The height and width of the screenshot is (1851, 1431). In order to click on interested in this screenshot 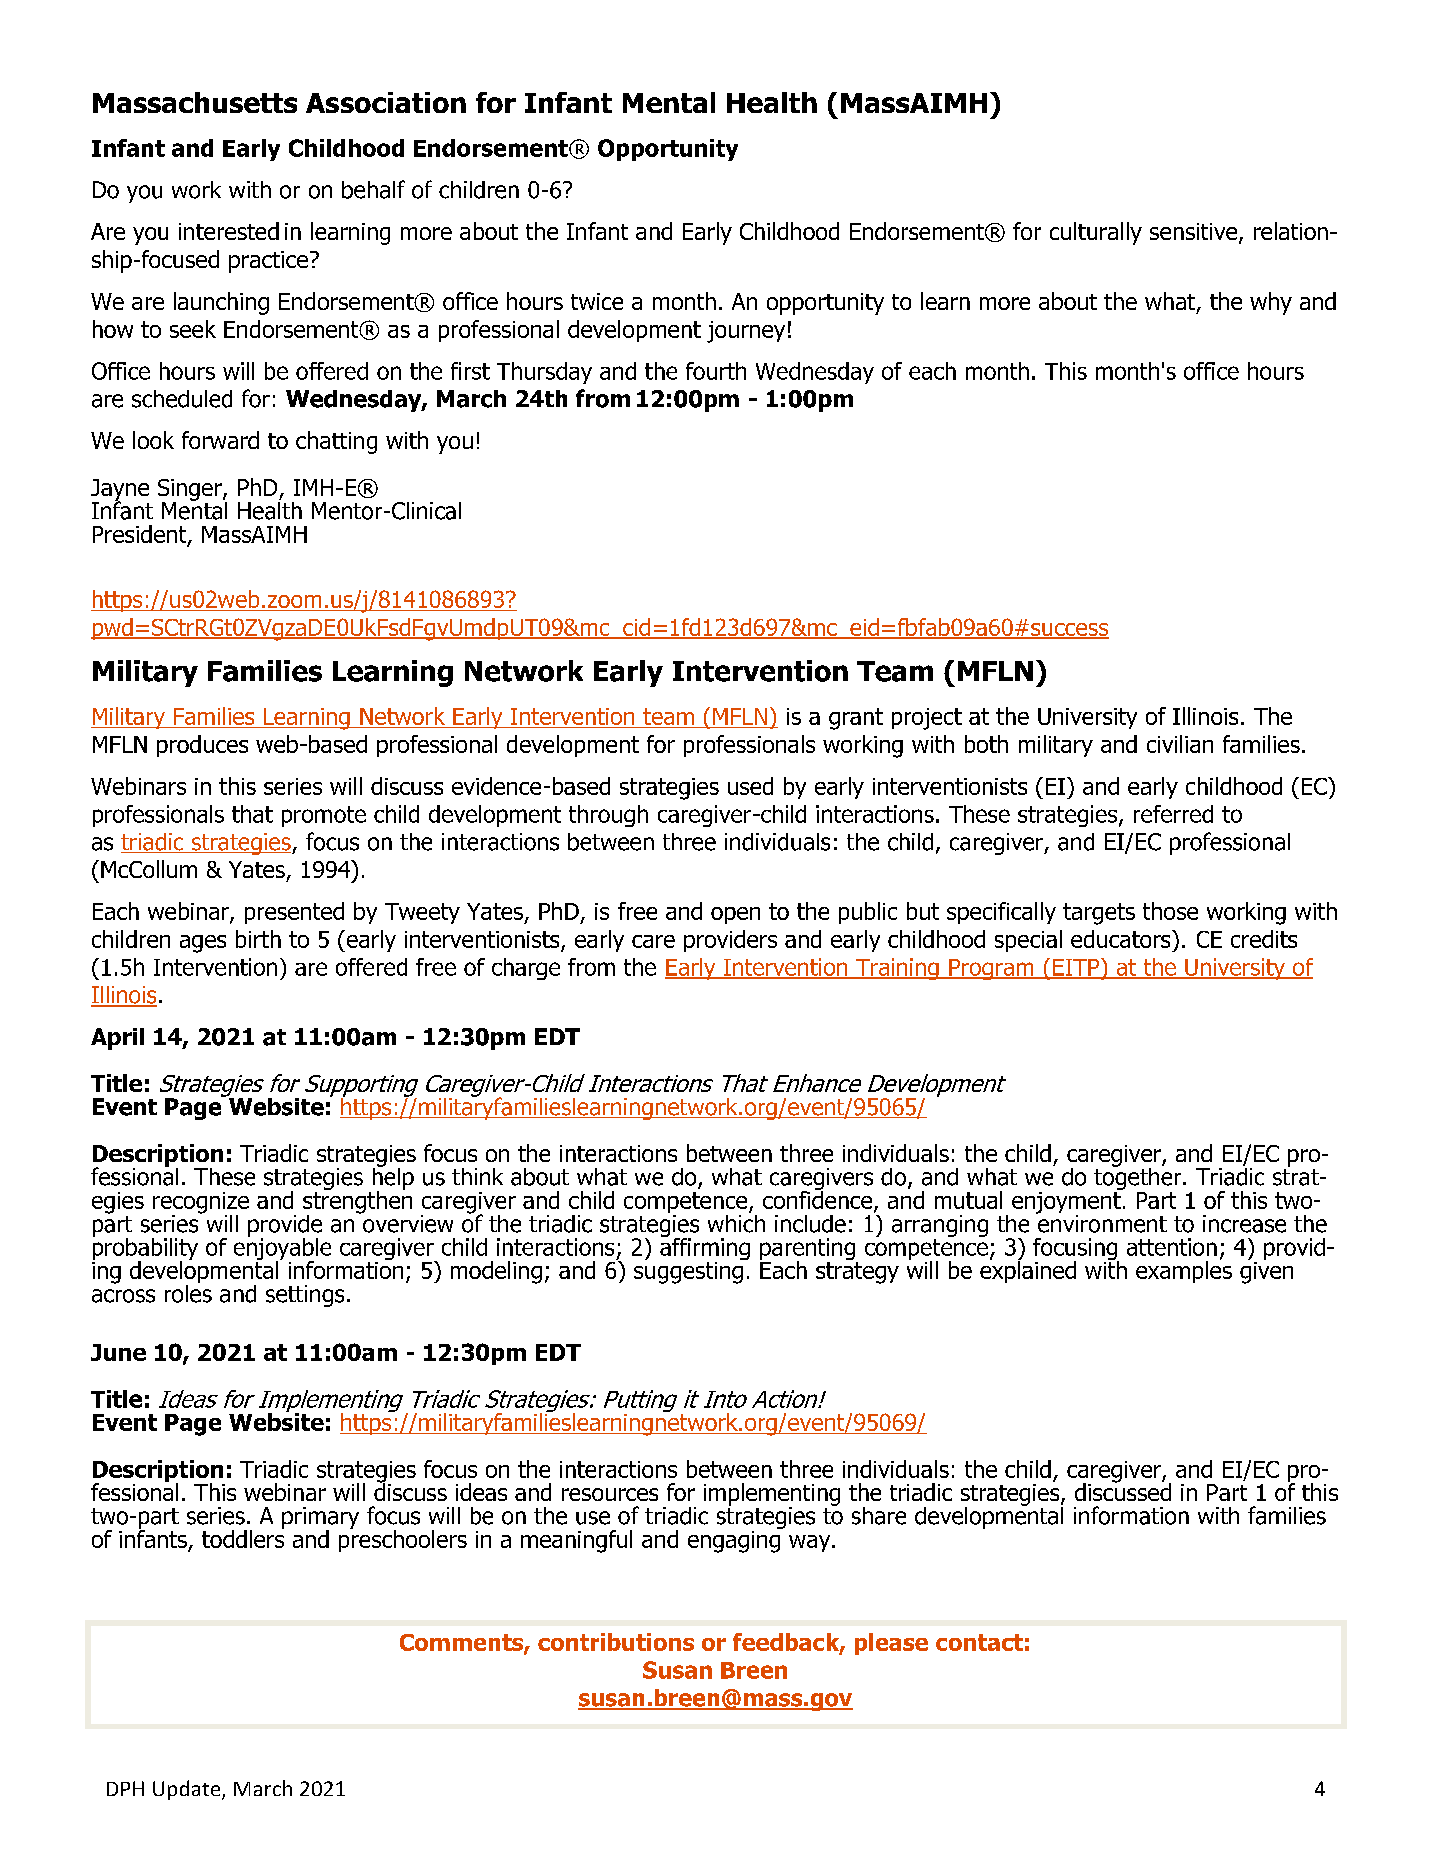, I will do `click(229, 231)`.
